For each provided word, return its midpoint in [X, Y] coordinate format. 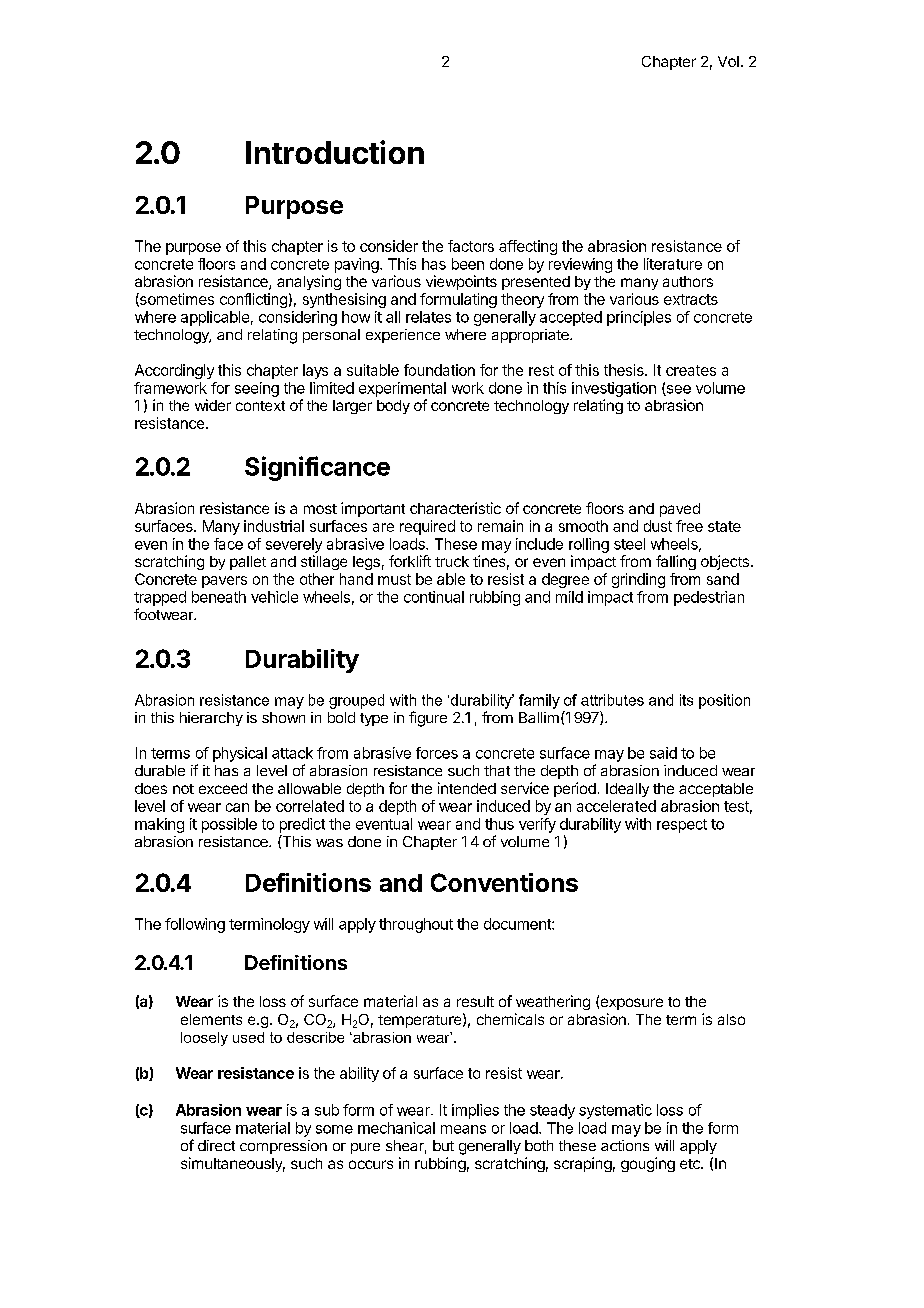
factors [471, 246]
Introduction [335, 152]
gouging [648, 1164]
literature [673, 264]
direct [216, 1145]
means [463, 1129]
